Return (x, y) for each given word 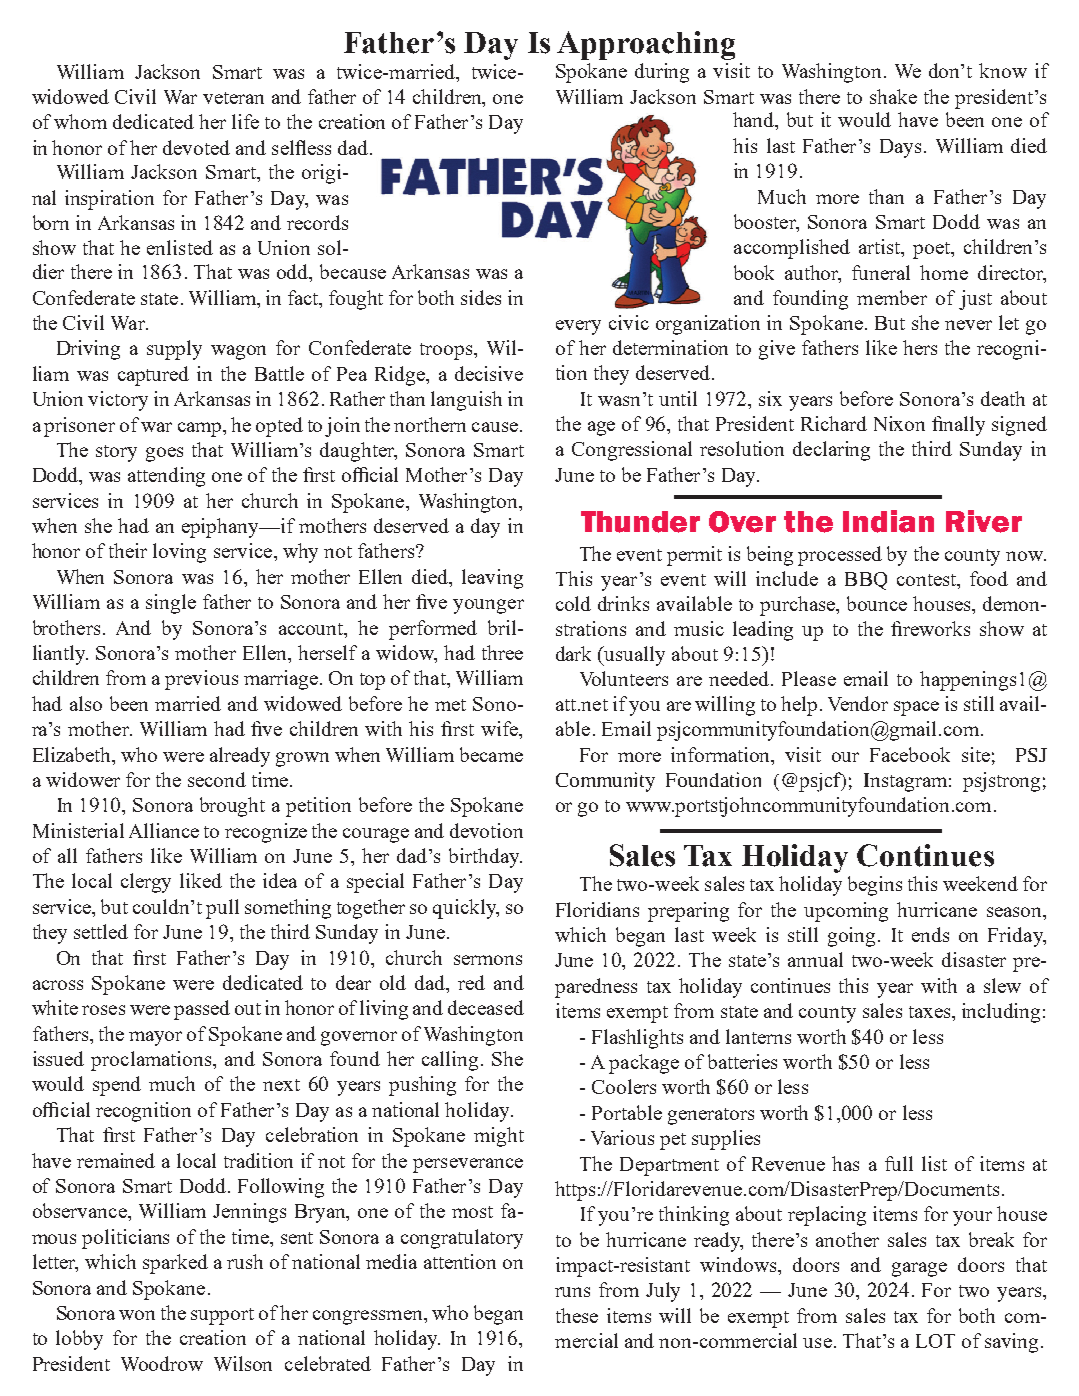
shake (893, 96)
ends (930, 934)
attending (166, 477)
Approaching (646, 45)
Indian (888, 521)
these (577, 1315)
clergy (146, 883)
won (137, 1315)
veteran (233, 98)
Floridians (597, 909)
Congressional (632, 451)
